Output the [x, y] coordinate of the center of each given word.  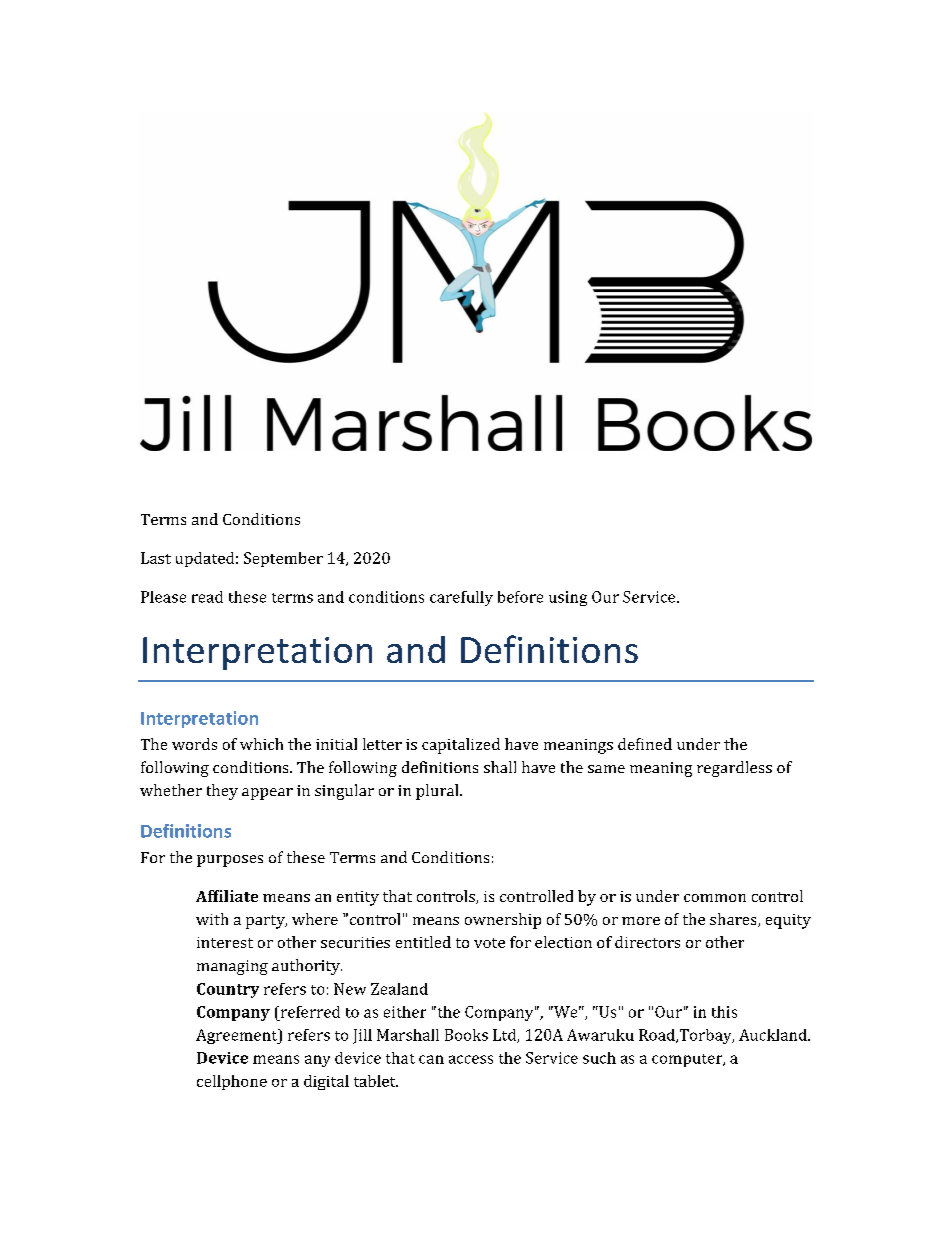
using [568, 598]
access [471, 1059]
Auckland [774, 1035]
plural [438, 792]
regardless [734, 769]
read [207, 597]
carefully [461, 598]
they [222, 792]
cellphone [232, 1082]
